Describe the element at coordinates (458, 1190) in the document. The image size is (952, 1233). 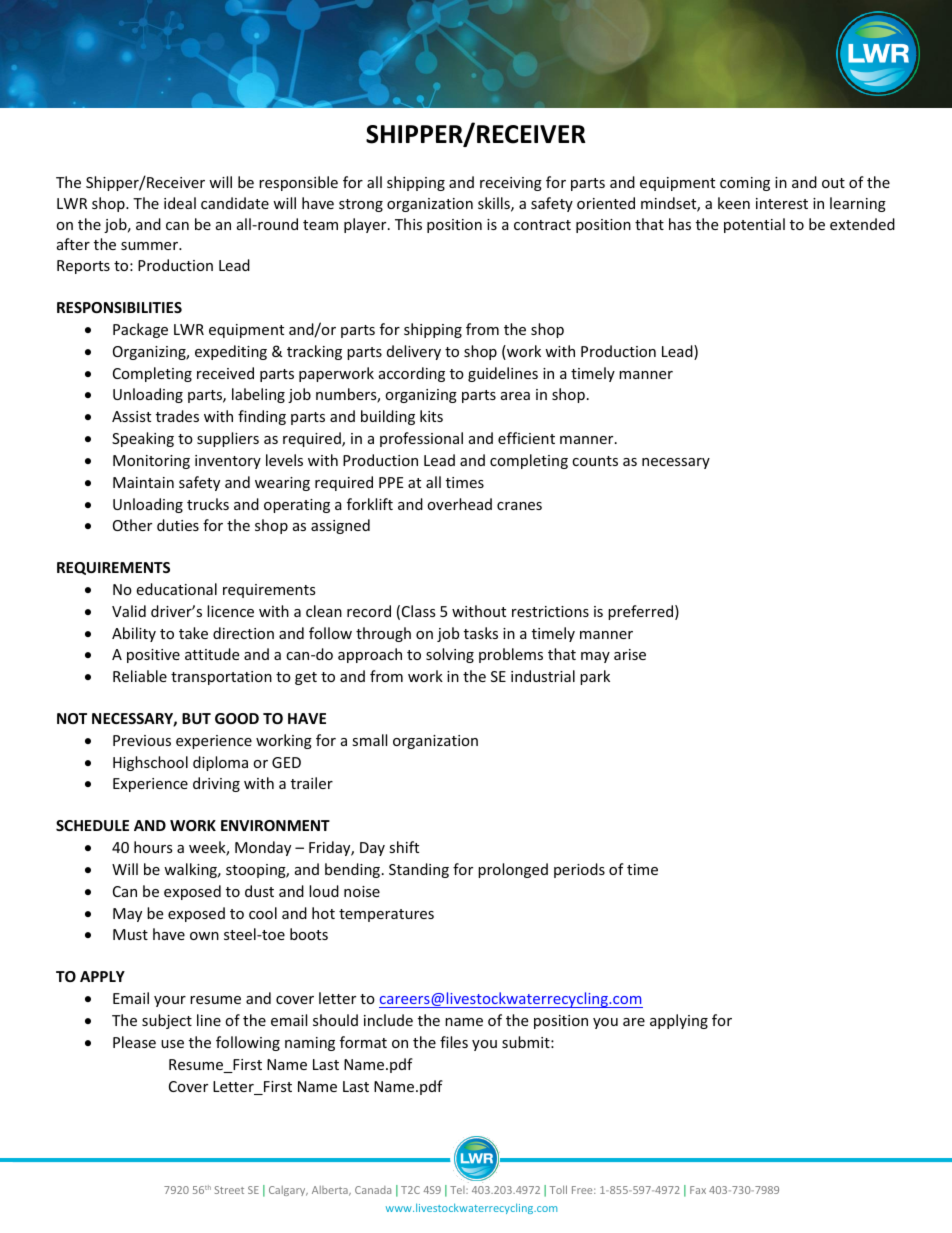
I see `Tel` at that location.
